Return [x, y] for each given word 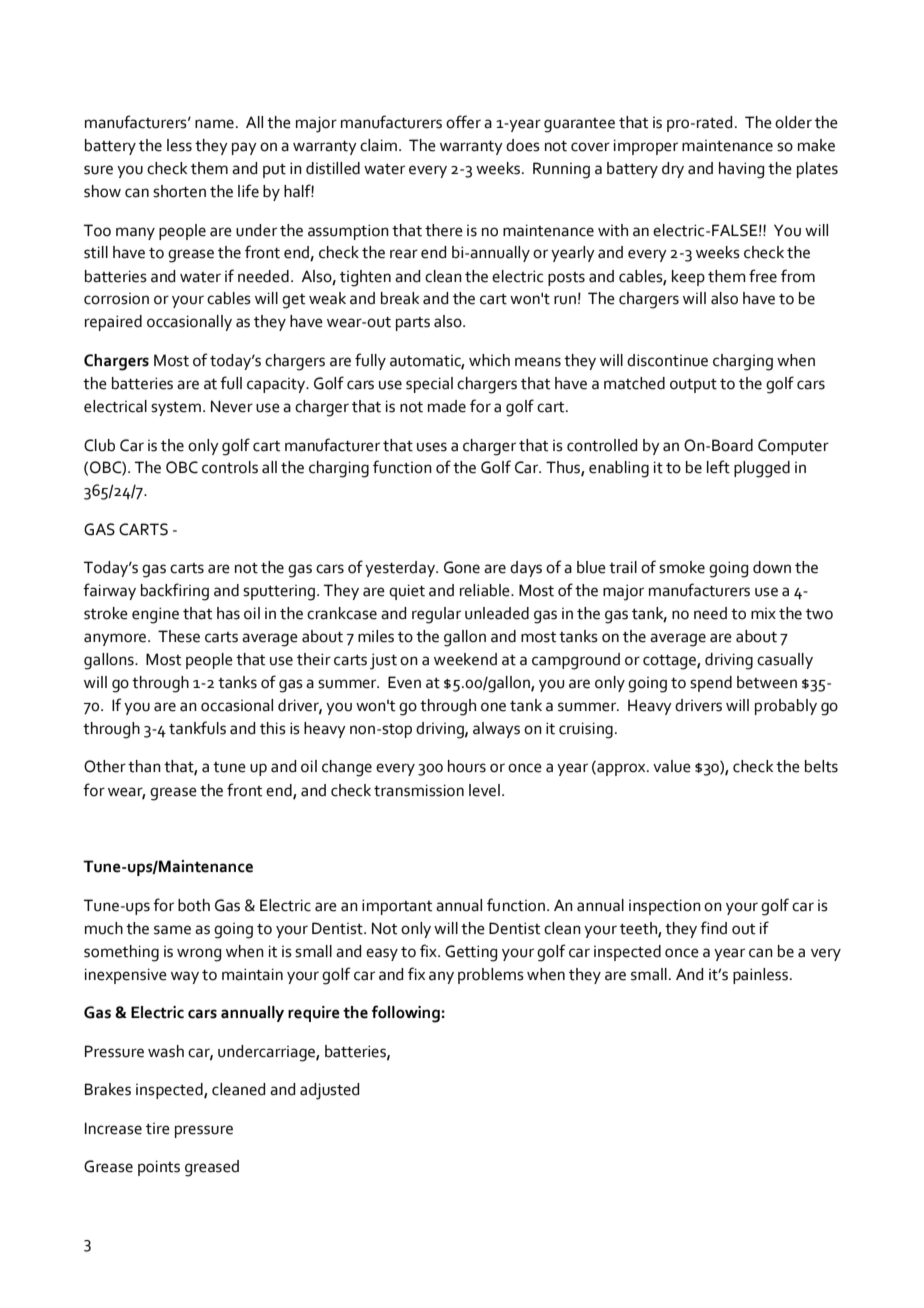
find [713, 928]
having [741, 170]
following [406, 1014]
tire [158, 1129]
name [214, 124]
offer [463, 122]
